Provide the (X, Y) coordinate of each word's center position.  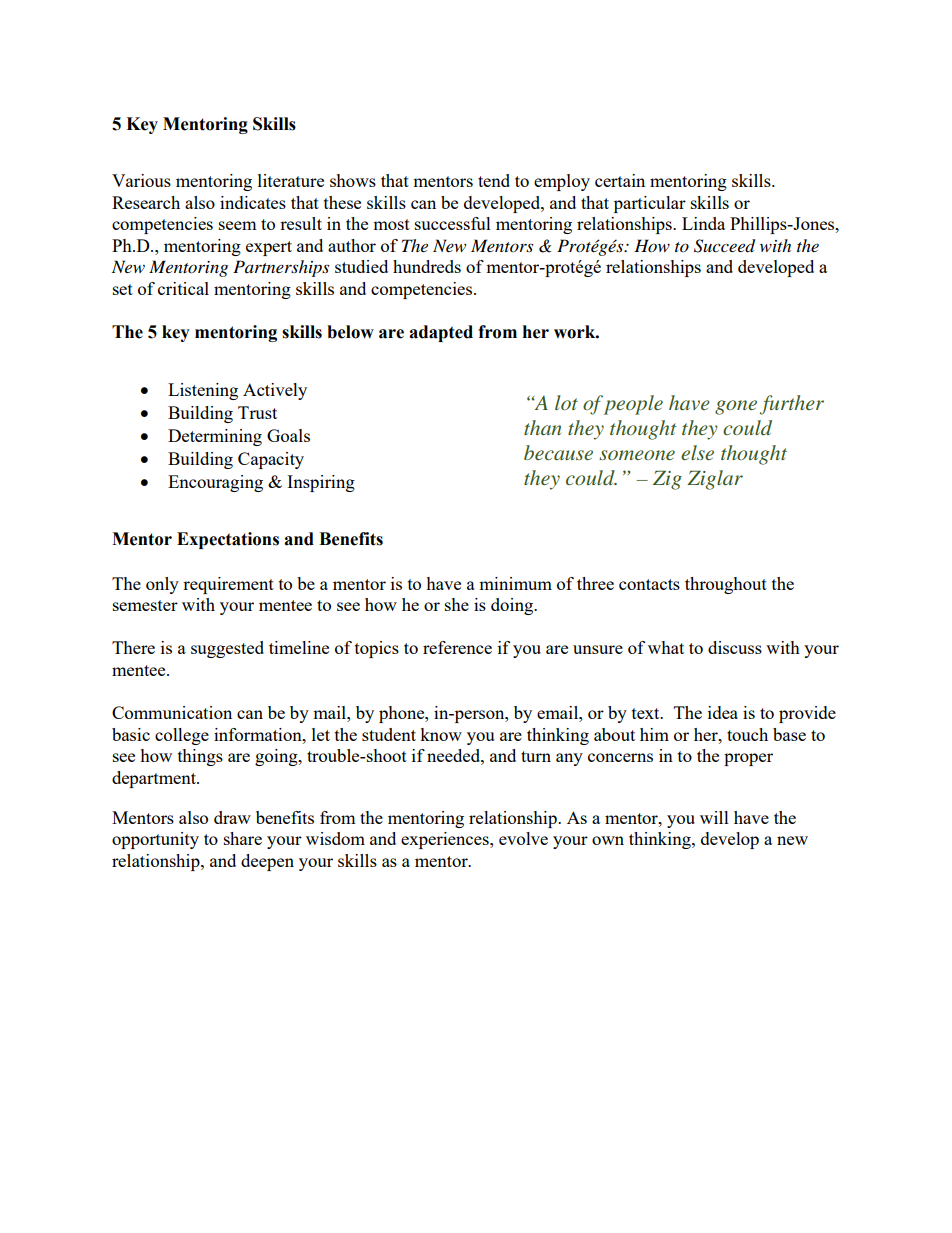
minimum (515, 583)
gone (736, 407)
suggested (227, 649)
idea (723, 712)
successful (453, 223)
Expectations (228, 540)
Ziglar (715, 480)
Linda (703, 223)
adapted (441, 333)
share (243, 838)
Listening (203, 391)
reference (457, 647)
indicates (253, 202)
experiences (446, 840)
